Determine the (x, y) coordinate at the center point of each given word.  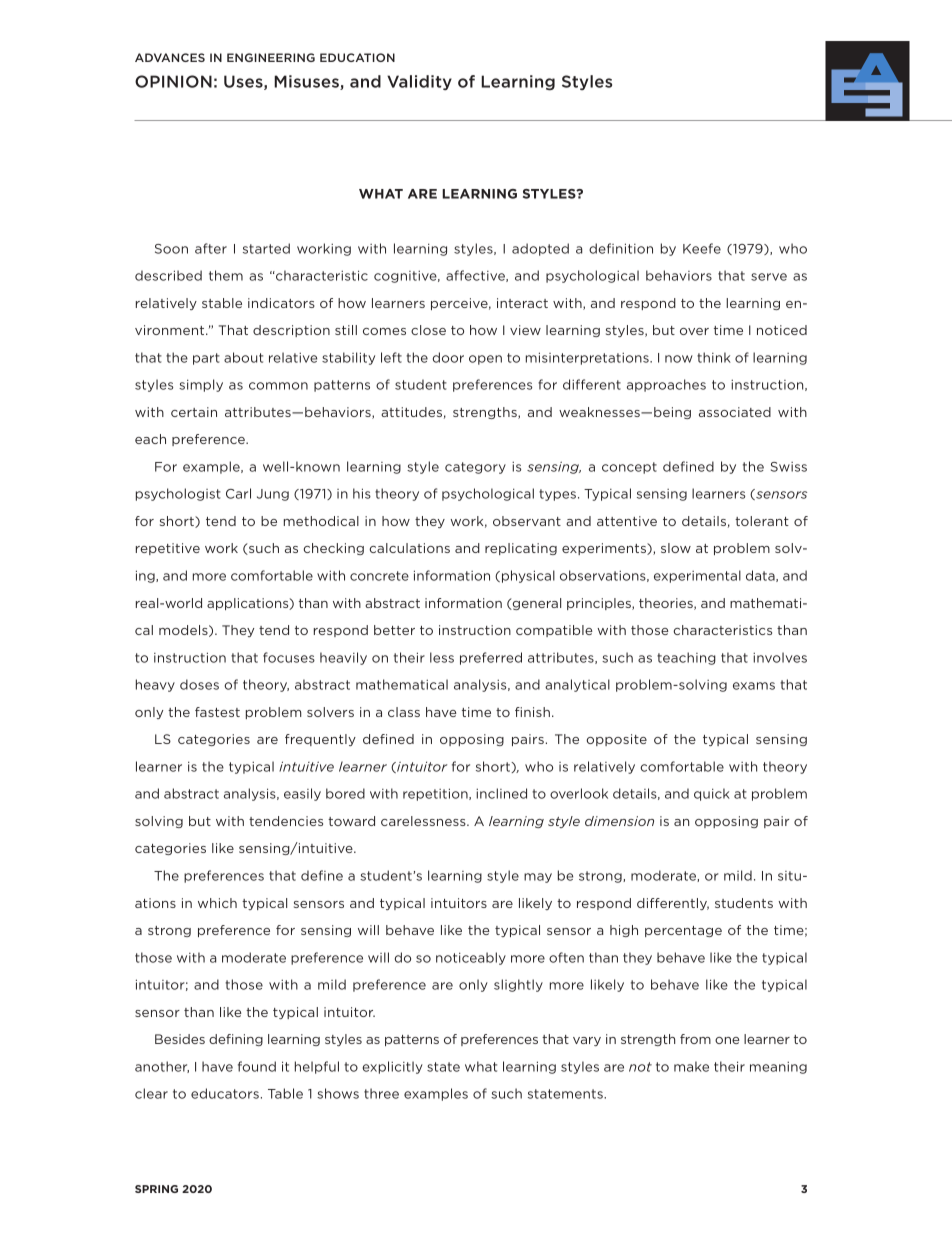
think (714, 357)
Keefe (702, 248)
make (691, 1066)
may (538, 878)
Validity (419, 82)
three (381, 1093)
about (243, 357)
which (217, 903)
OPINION (173, 81)
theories (667, 604)
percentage (683, 931)
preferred (491, 658)
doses (199, 684)
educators (225, 1093)
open (485, 360)
